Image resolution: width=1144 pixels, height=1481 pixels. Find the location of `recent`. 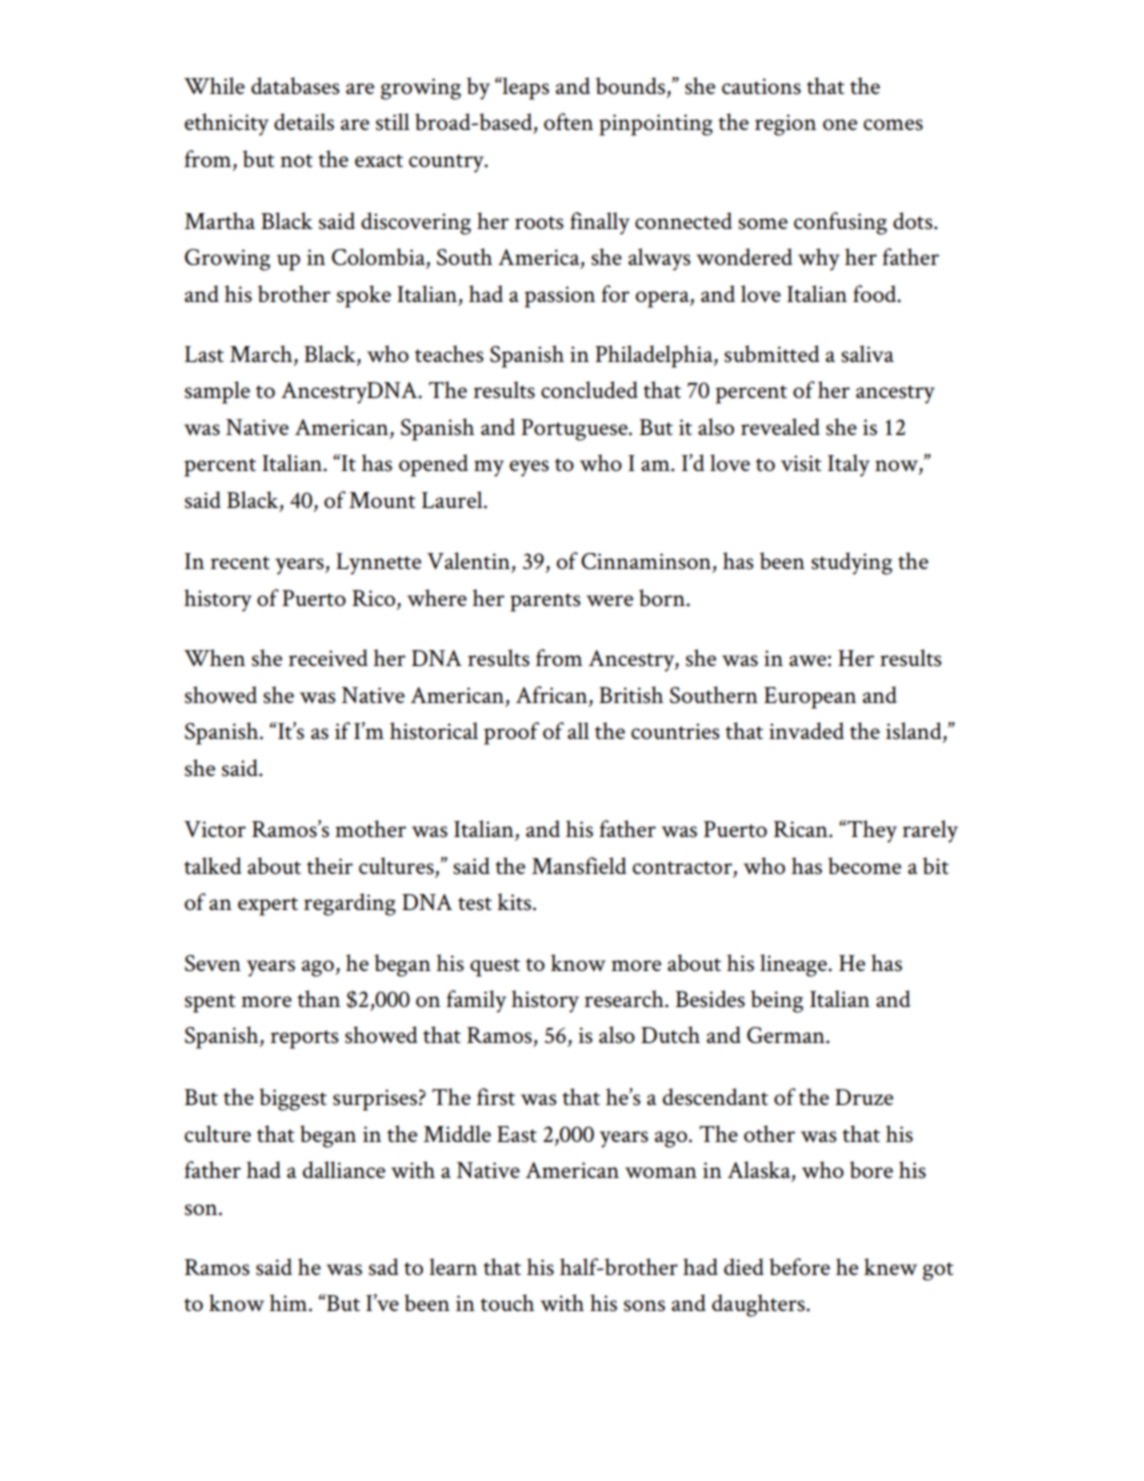

recent is located at coordinates (240, 562).
